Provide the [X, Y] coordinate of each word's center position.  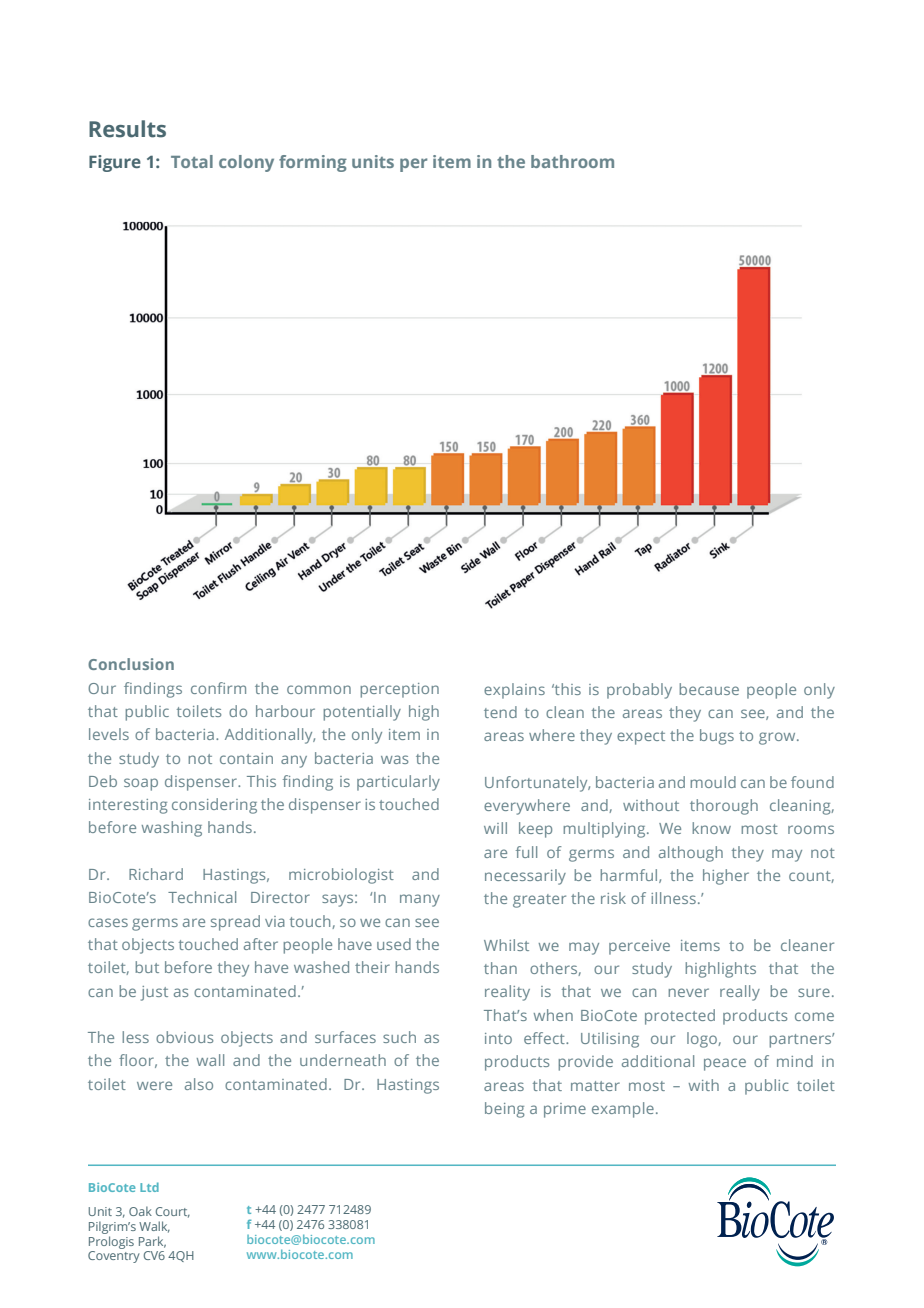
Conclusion [131, 664]
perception [399, 690]
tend [500, 712]
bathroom [572, 161]
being [505, 1110]
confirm [218, 688]
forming [313, 163]
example [623, 1110]
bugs [717, 737]
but [147, 967]
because [709, 689]
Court [173, 1212]
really [740, 993]
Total [192, 161]
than [500, 968]
